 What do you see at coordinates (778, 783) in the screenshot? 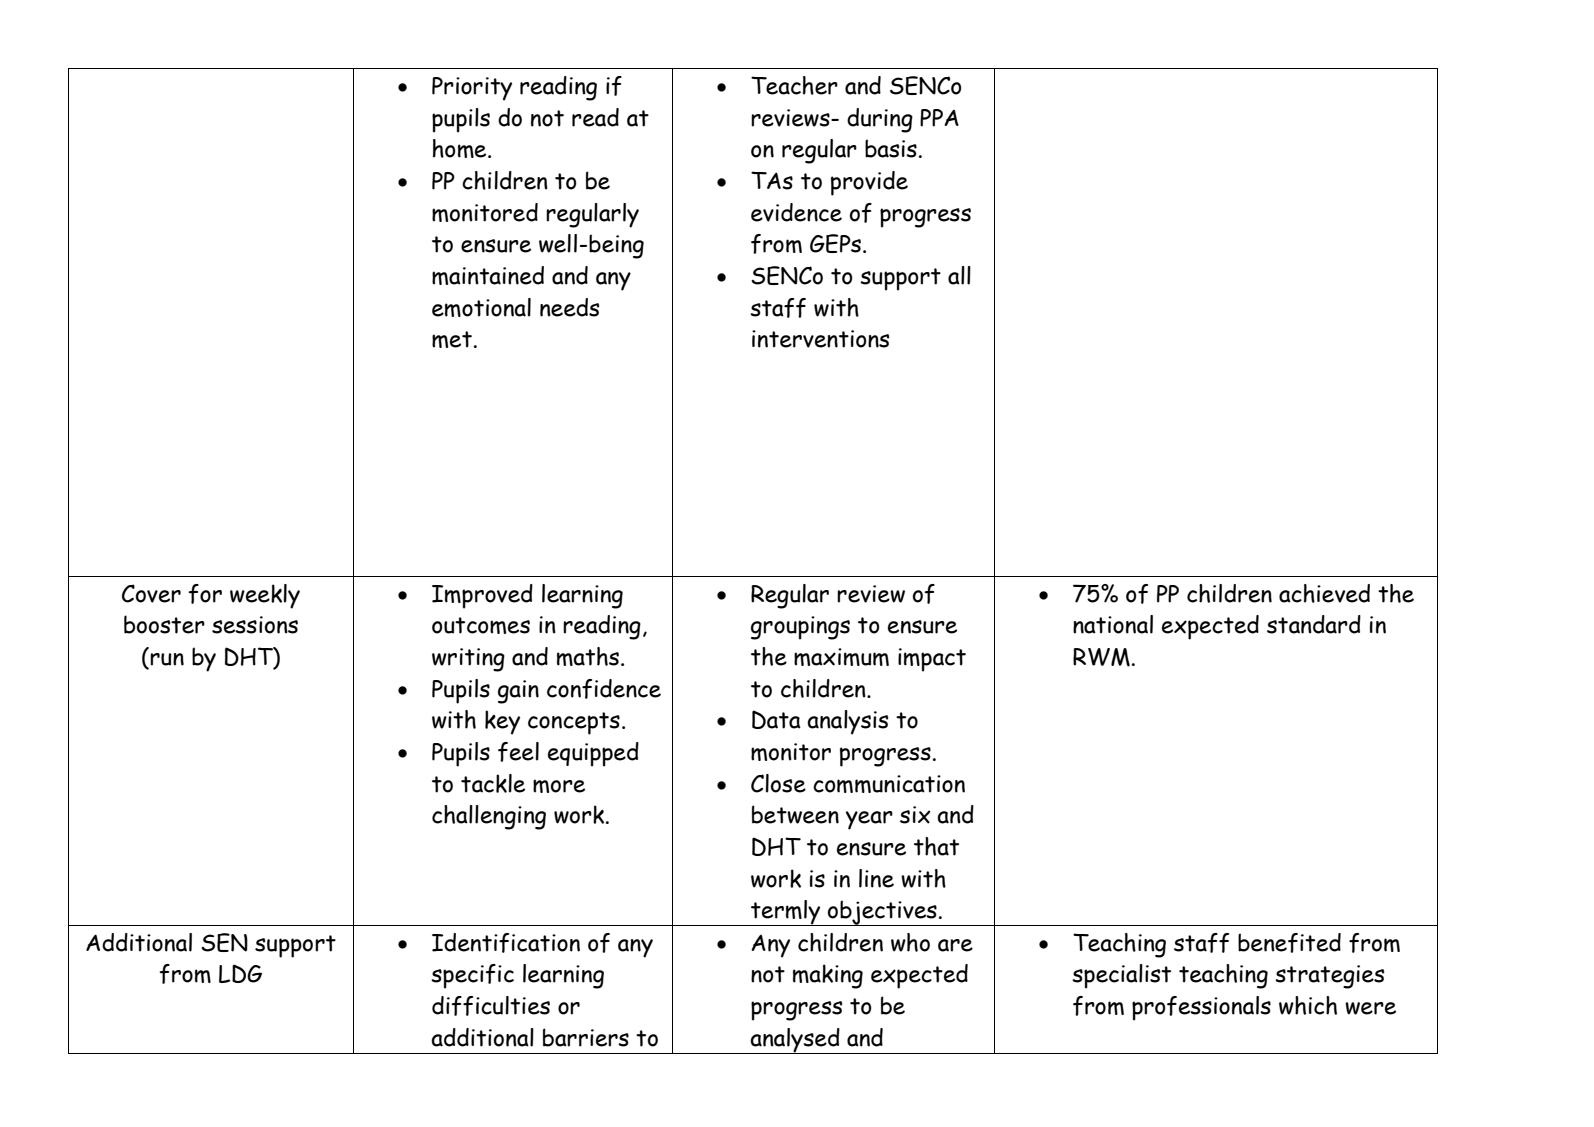
I see `Close` at bounding box center [778, 783].
